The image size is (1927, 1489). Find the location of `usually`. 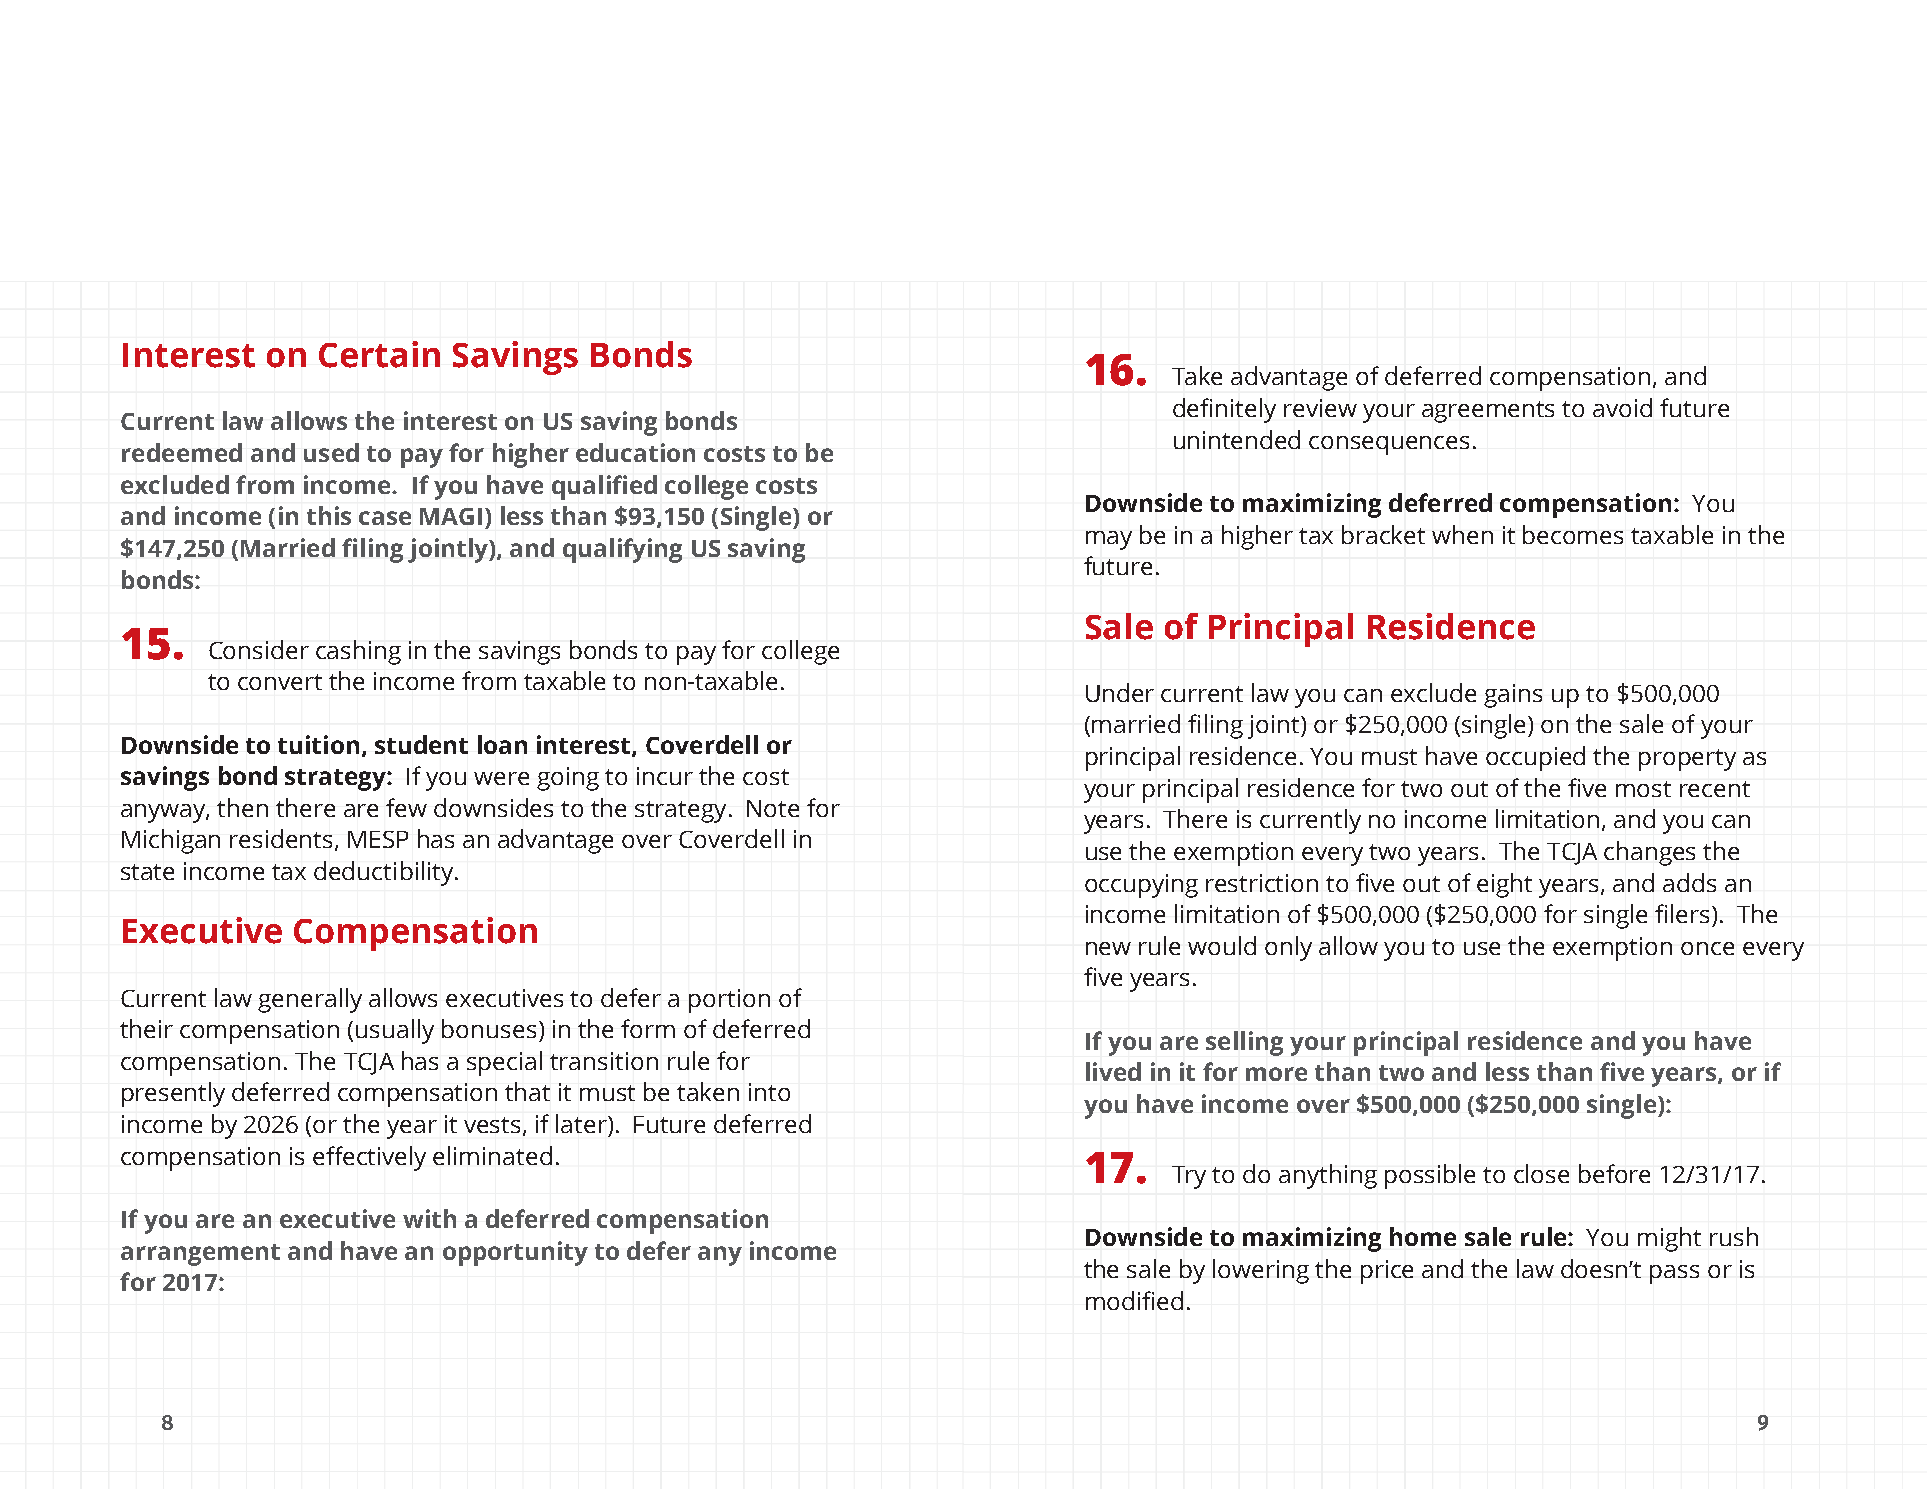

usually is located at coordinates (395, 1031).
